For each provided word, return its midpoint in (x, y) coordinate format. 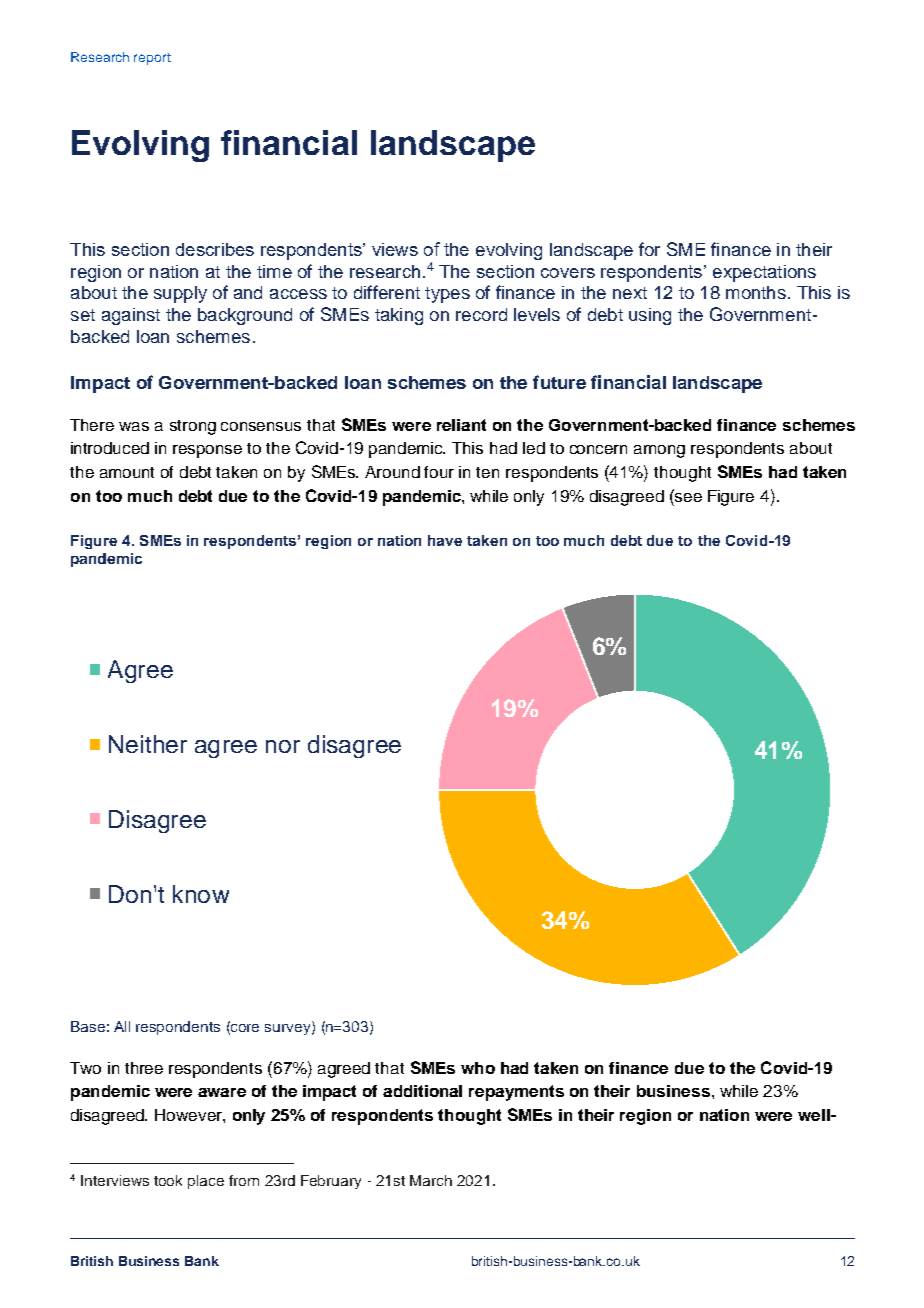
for (649, 249)
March (431, 1180)
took (168, 1180)
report (152, 59)
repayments (516, 1093)
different (387, 292)
